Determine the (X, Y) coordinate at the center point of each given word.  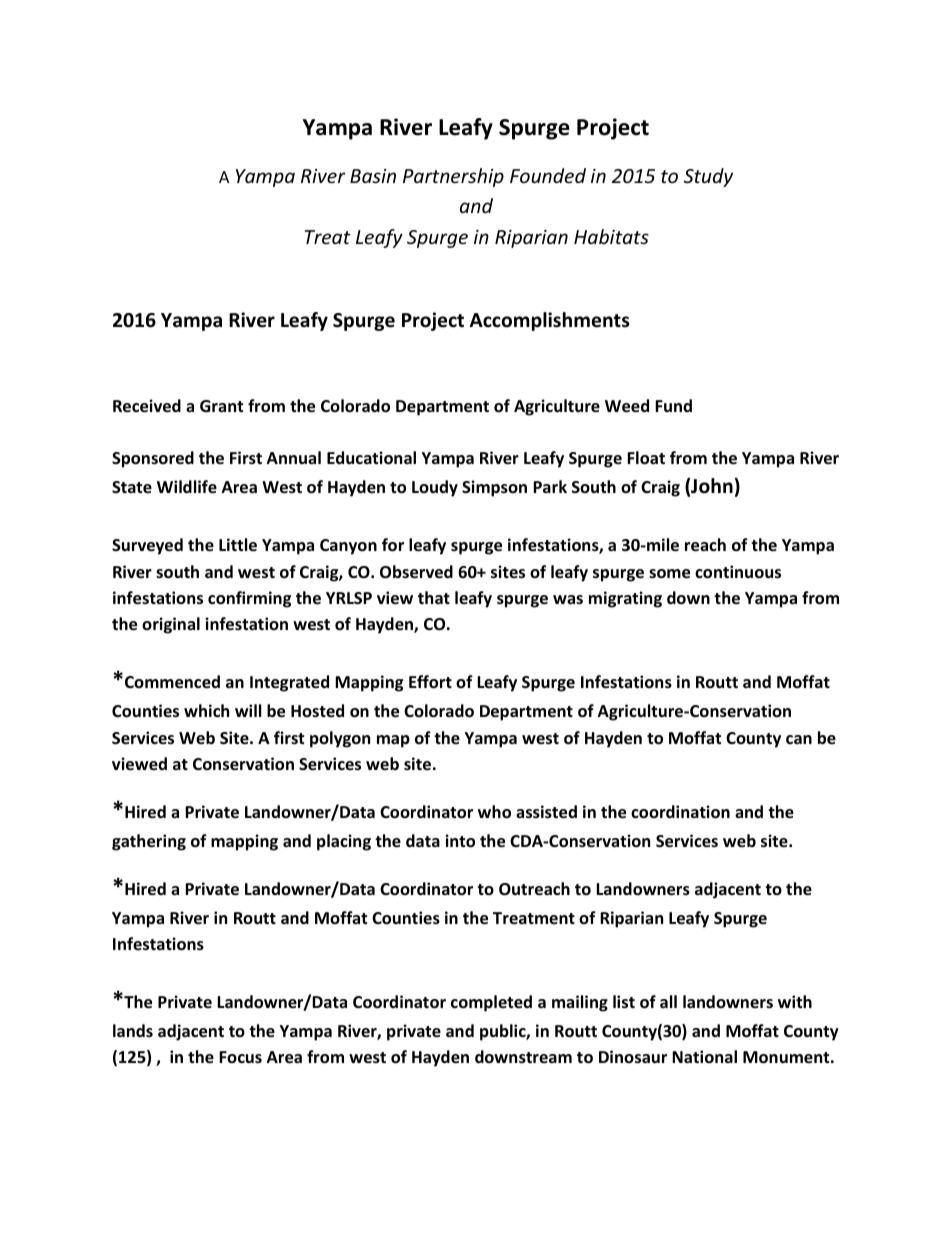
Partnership (453, 177)
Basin (373, 176)
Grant (221, 406)
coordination (680, 812)
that (434, 597)
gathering (149, 842)
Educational (371, 458)
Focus (240, 1057)
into (460, 841)
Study (708, 177)
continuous (738, 572)
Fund (673, 405)
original (171, 625)
